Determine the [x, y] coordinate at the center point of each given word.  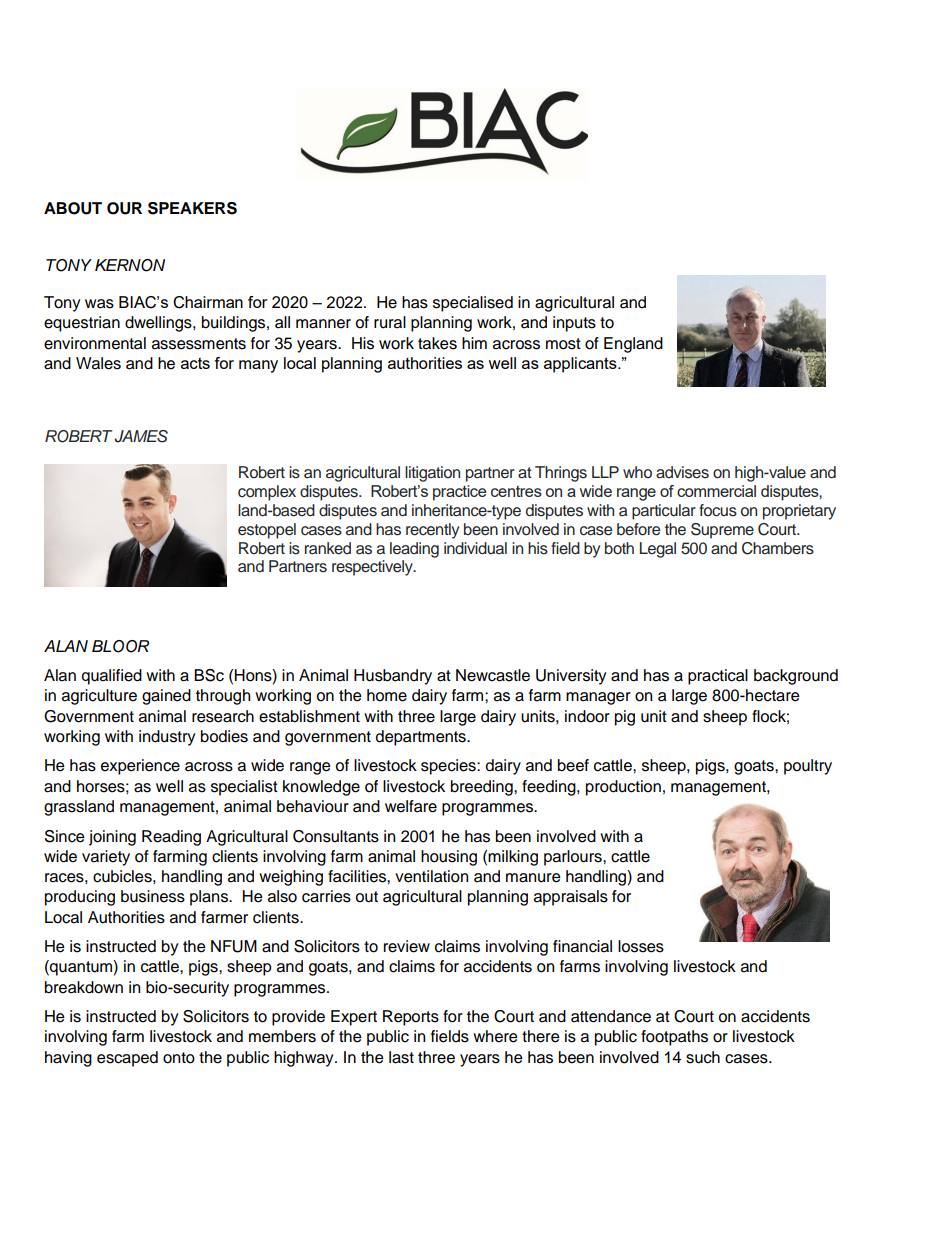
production [623, 788]
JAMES [141, 436]
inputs [574, 324]
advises [682, 472]
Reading [171, 838]
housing [449, 858]
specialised [473, 304]
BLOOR [120, 646]
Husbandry [393, 677]
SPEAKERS [192, 208]
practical [718, 677]
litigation [432, 474]
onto [179, 1058]
